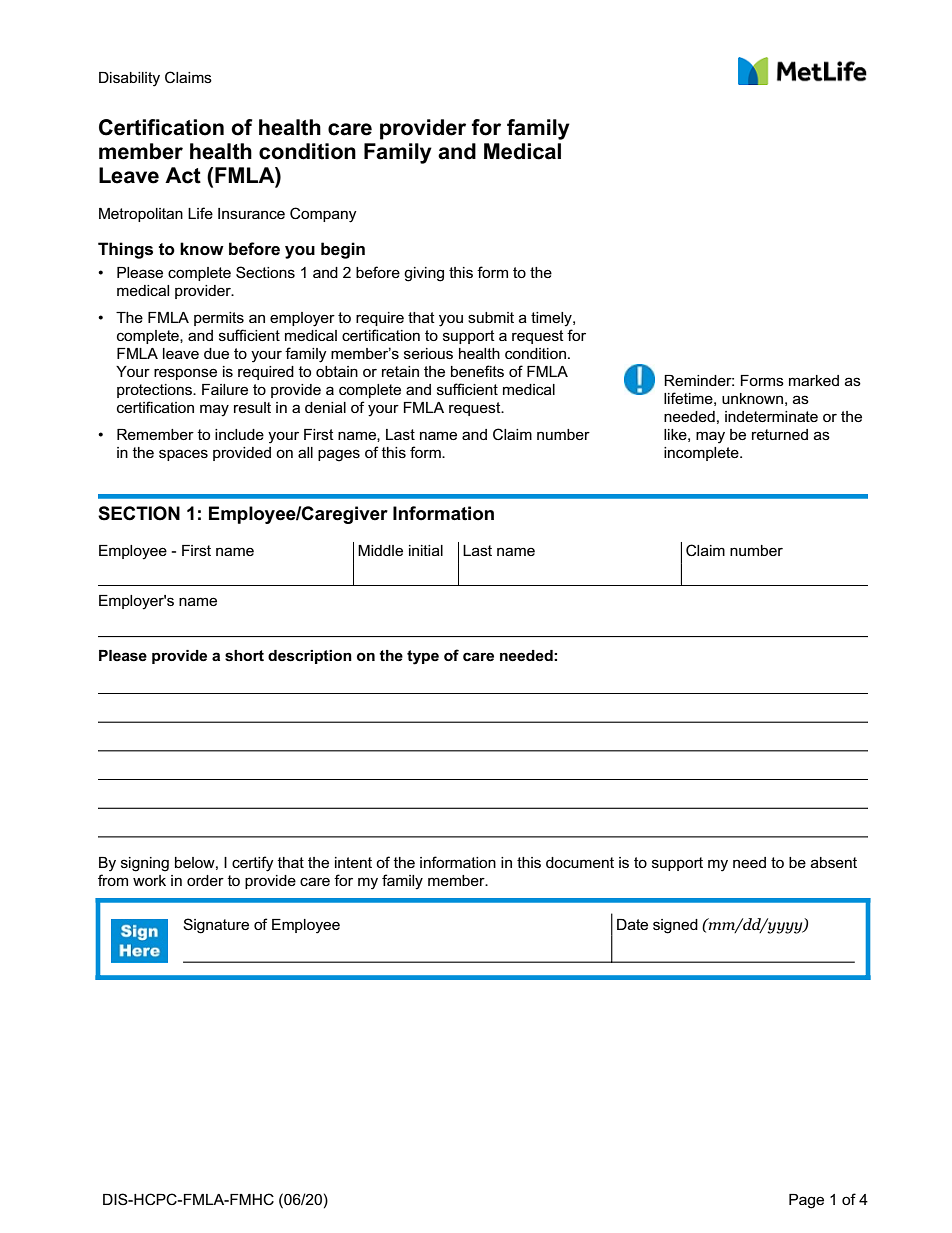 Image resolution: width=952 pixels, height=1233 pixels. I want to click on giving, so click(424, 274).
